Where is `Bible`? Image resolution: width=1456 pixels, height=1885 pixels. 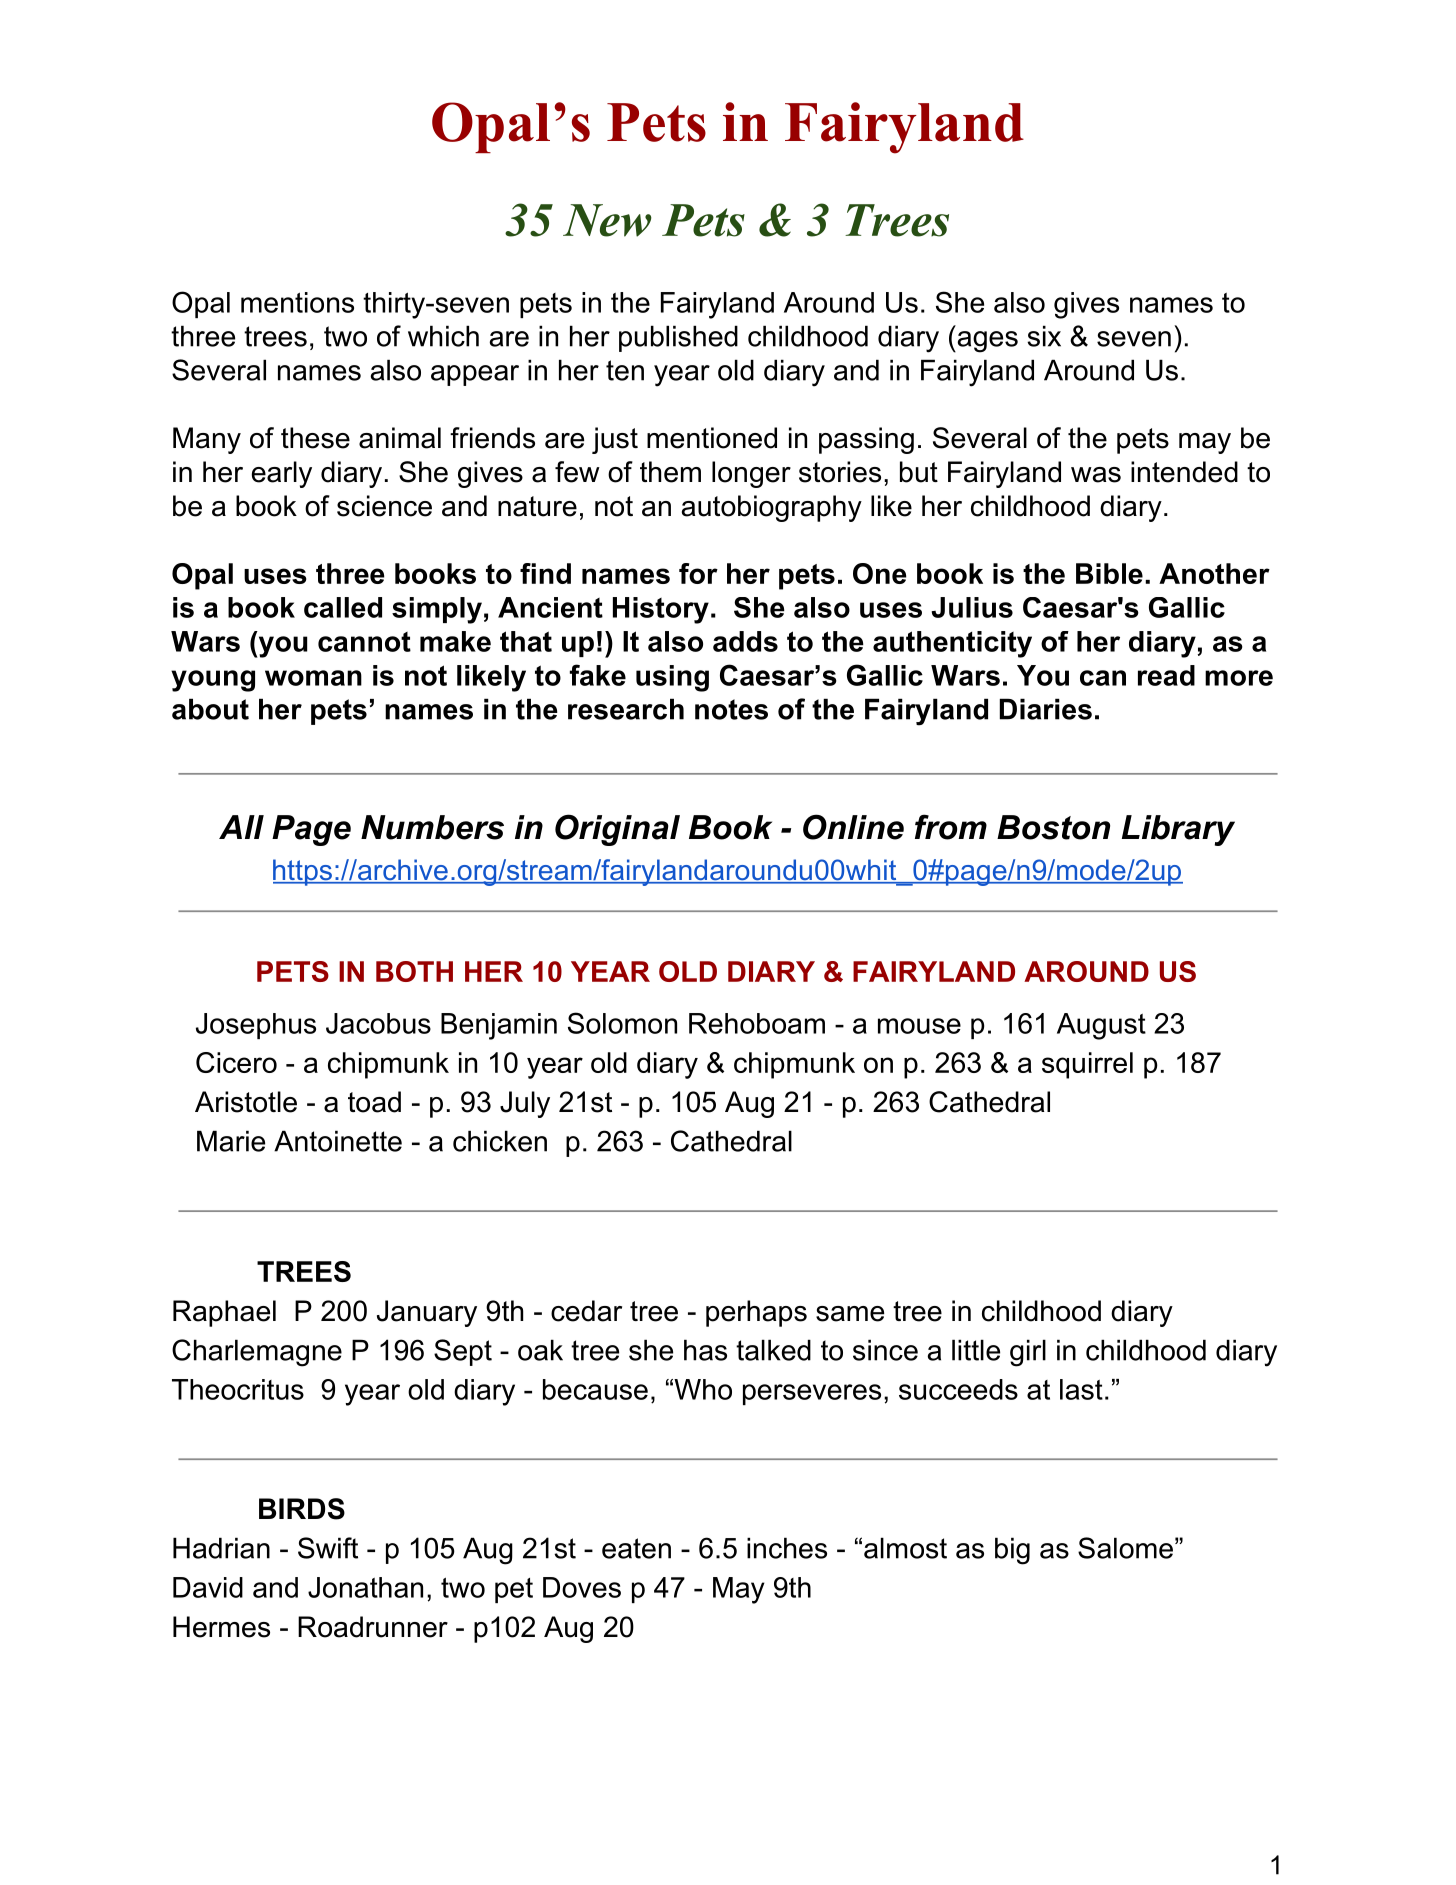 Bible is located at coordinates (1109, 573).
